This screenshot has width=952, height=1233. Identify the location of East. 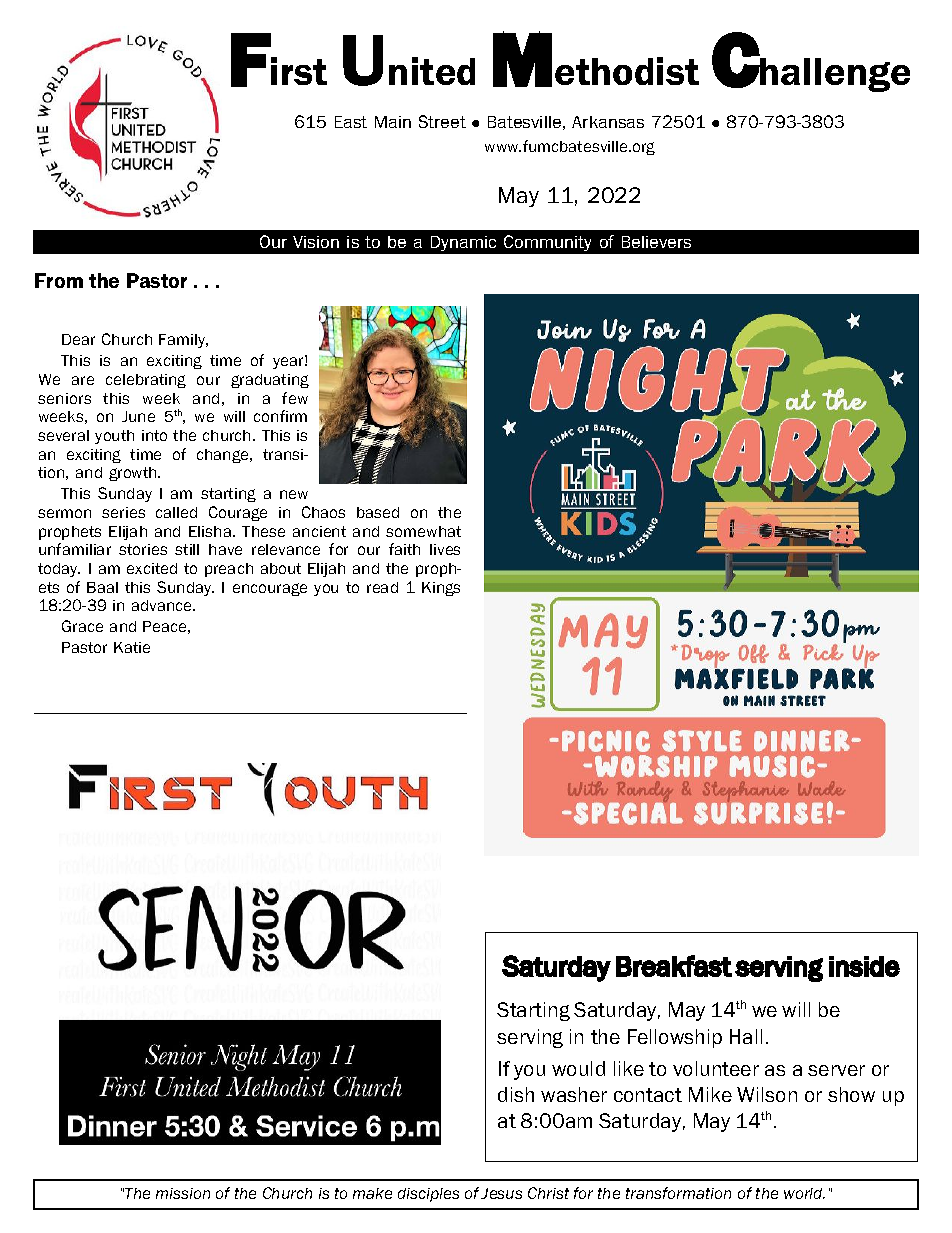
(351, 122).
